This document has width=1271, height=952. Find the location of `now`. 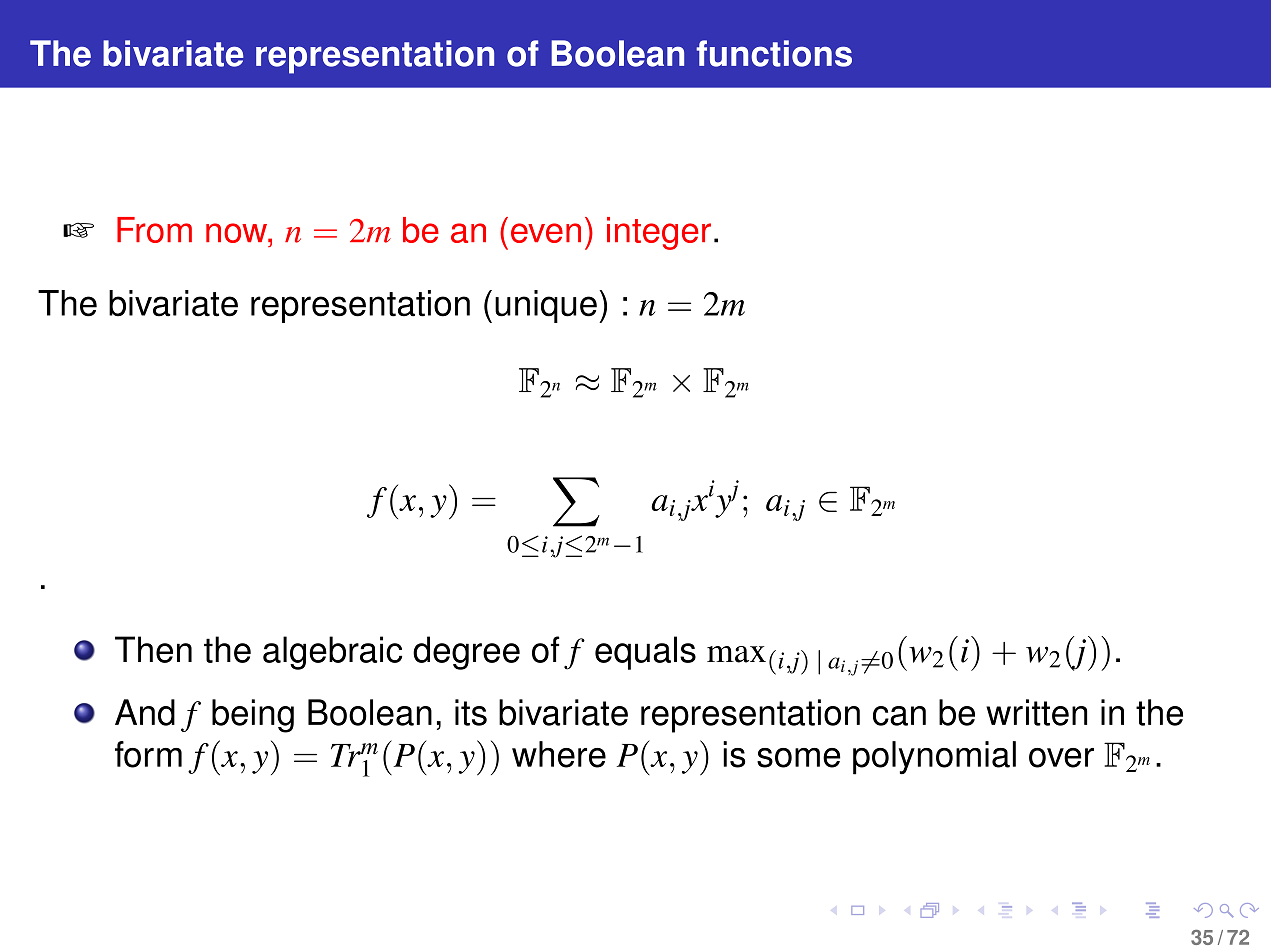

now is located at coordinates (237, 233).
